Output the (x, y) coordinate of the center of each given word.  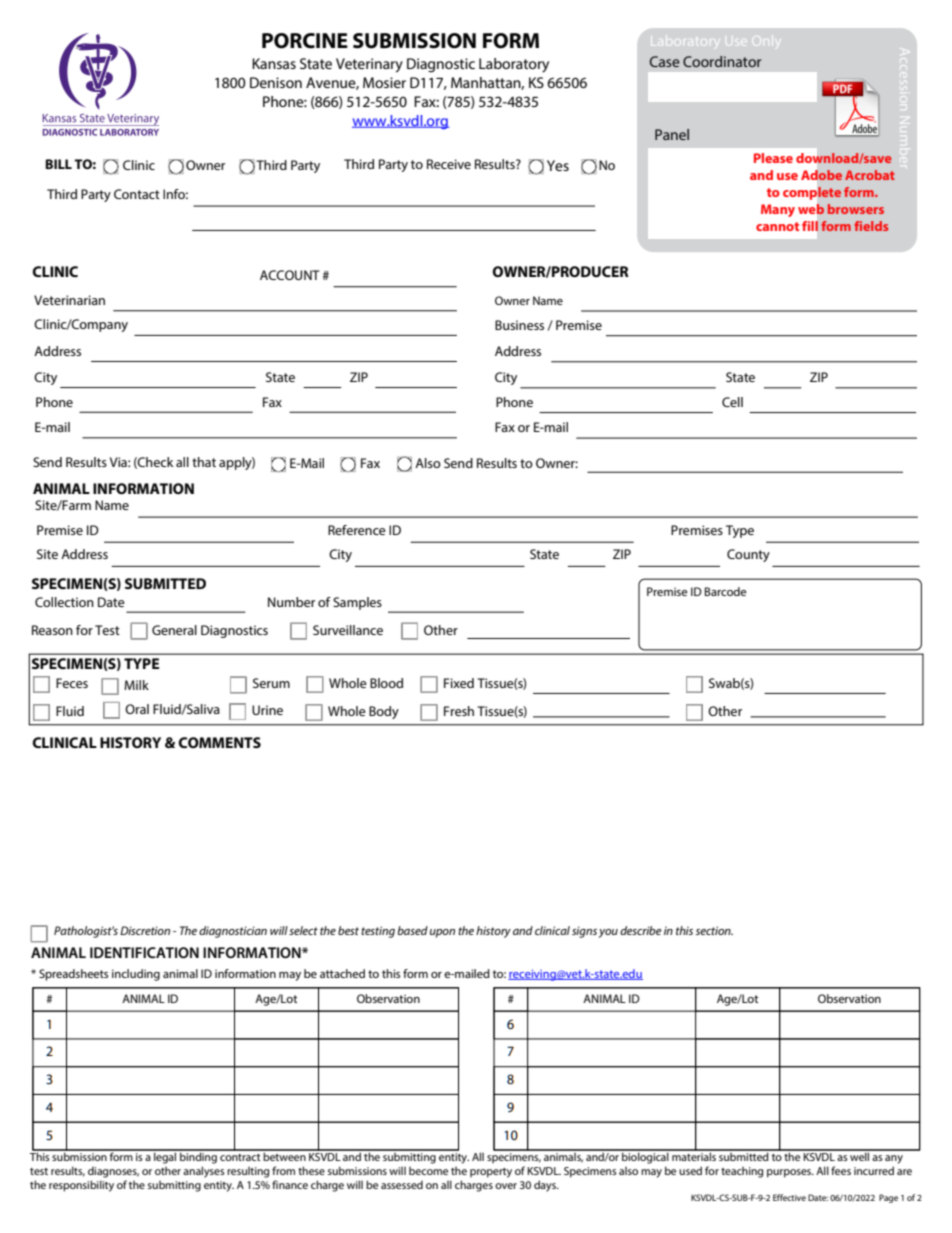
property (491, 1173)
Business (519, 325)
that (204, 462)
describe (641, 930)
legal (165, 1157)
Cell (732, 402)
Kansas (274, 63)
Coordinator (722, 61)
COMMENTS (219, 742)
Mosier (384, 82)
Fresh (459, 711)
